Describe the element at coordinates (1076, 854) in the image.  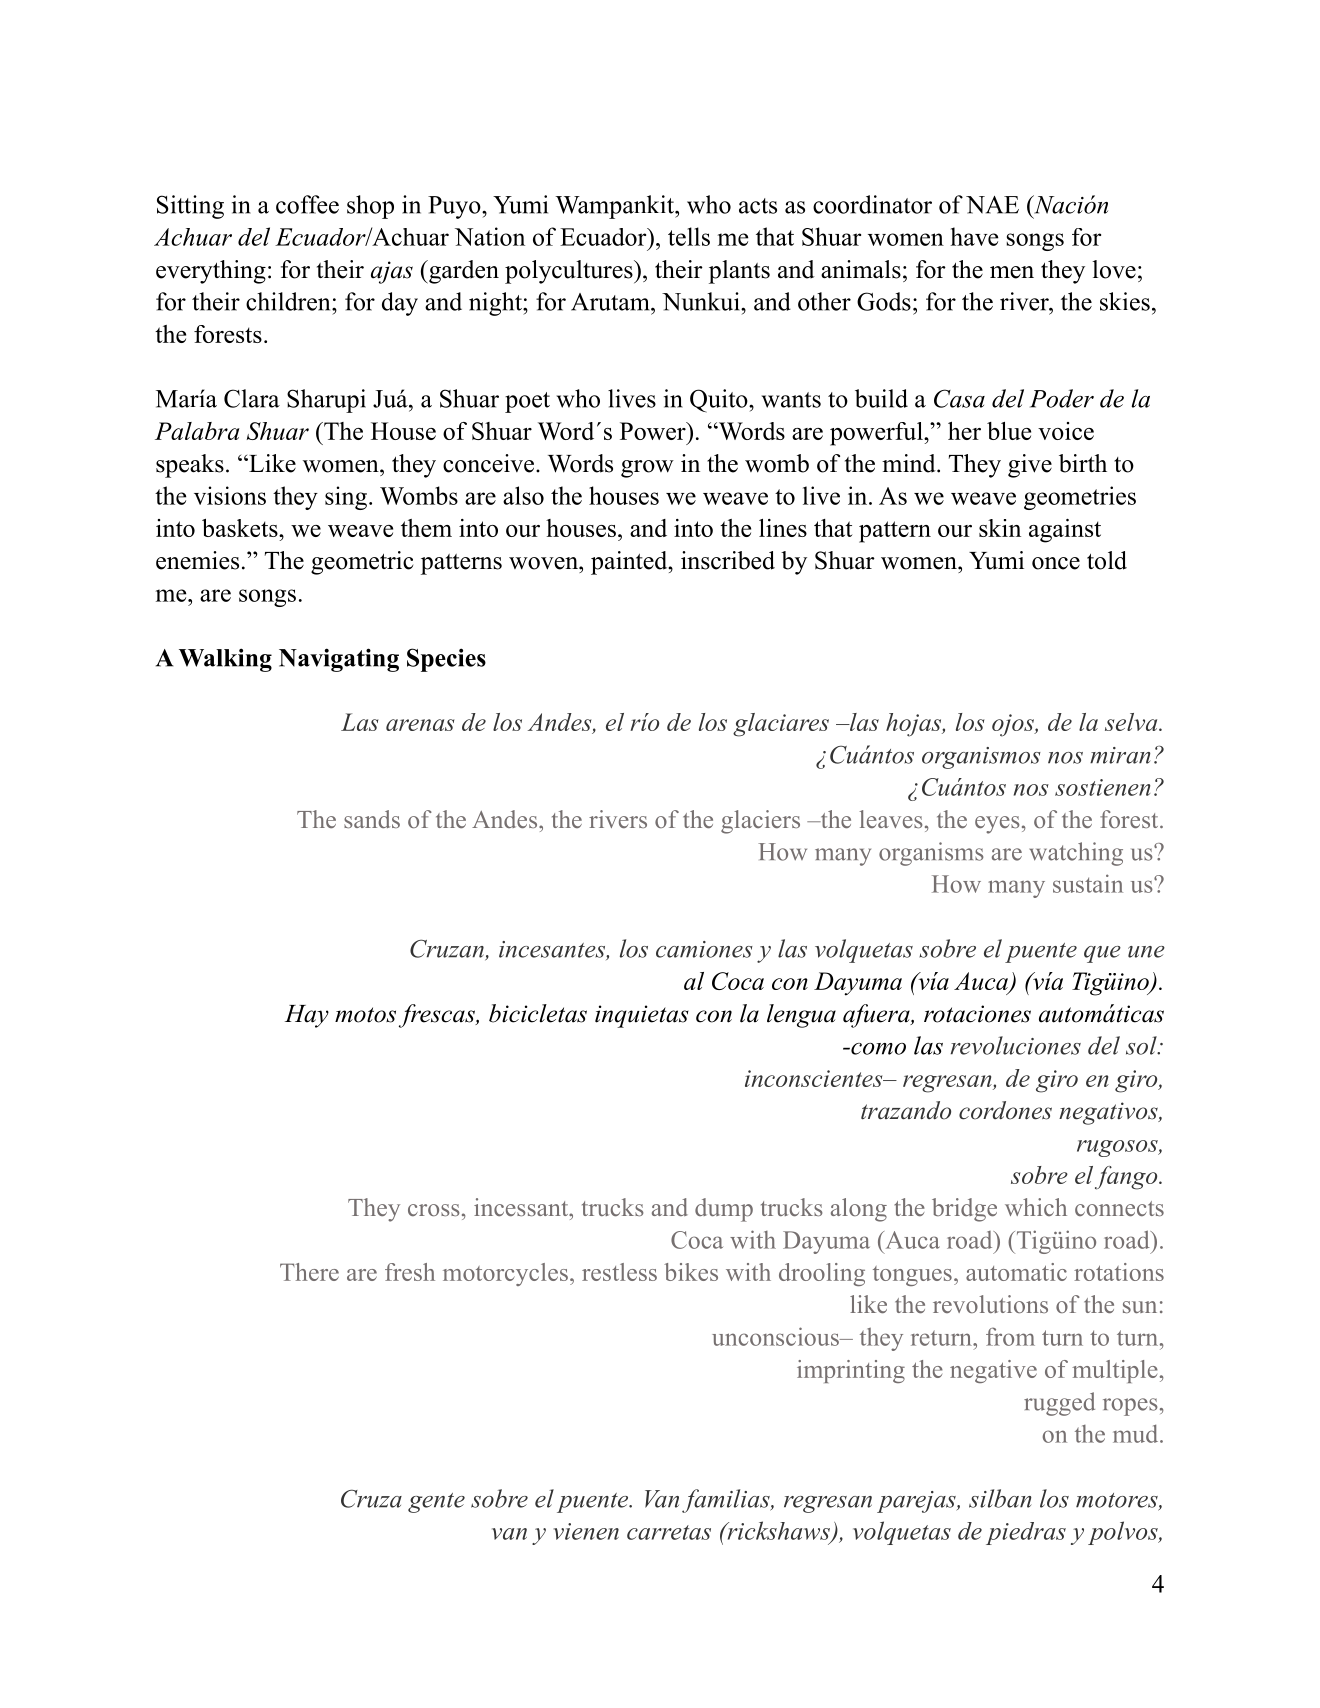
I see `watching` at that location.
